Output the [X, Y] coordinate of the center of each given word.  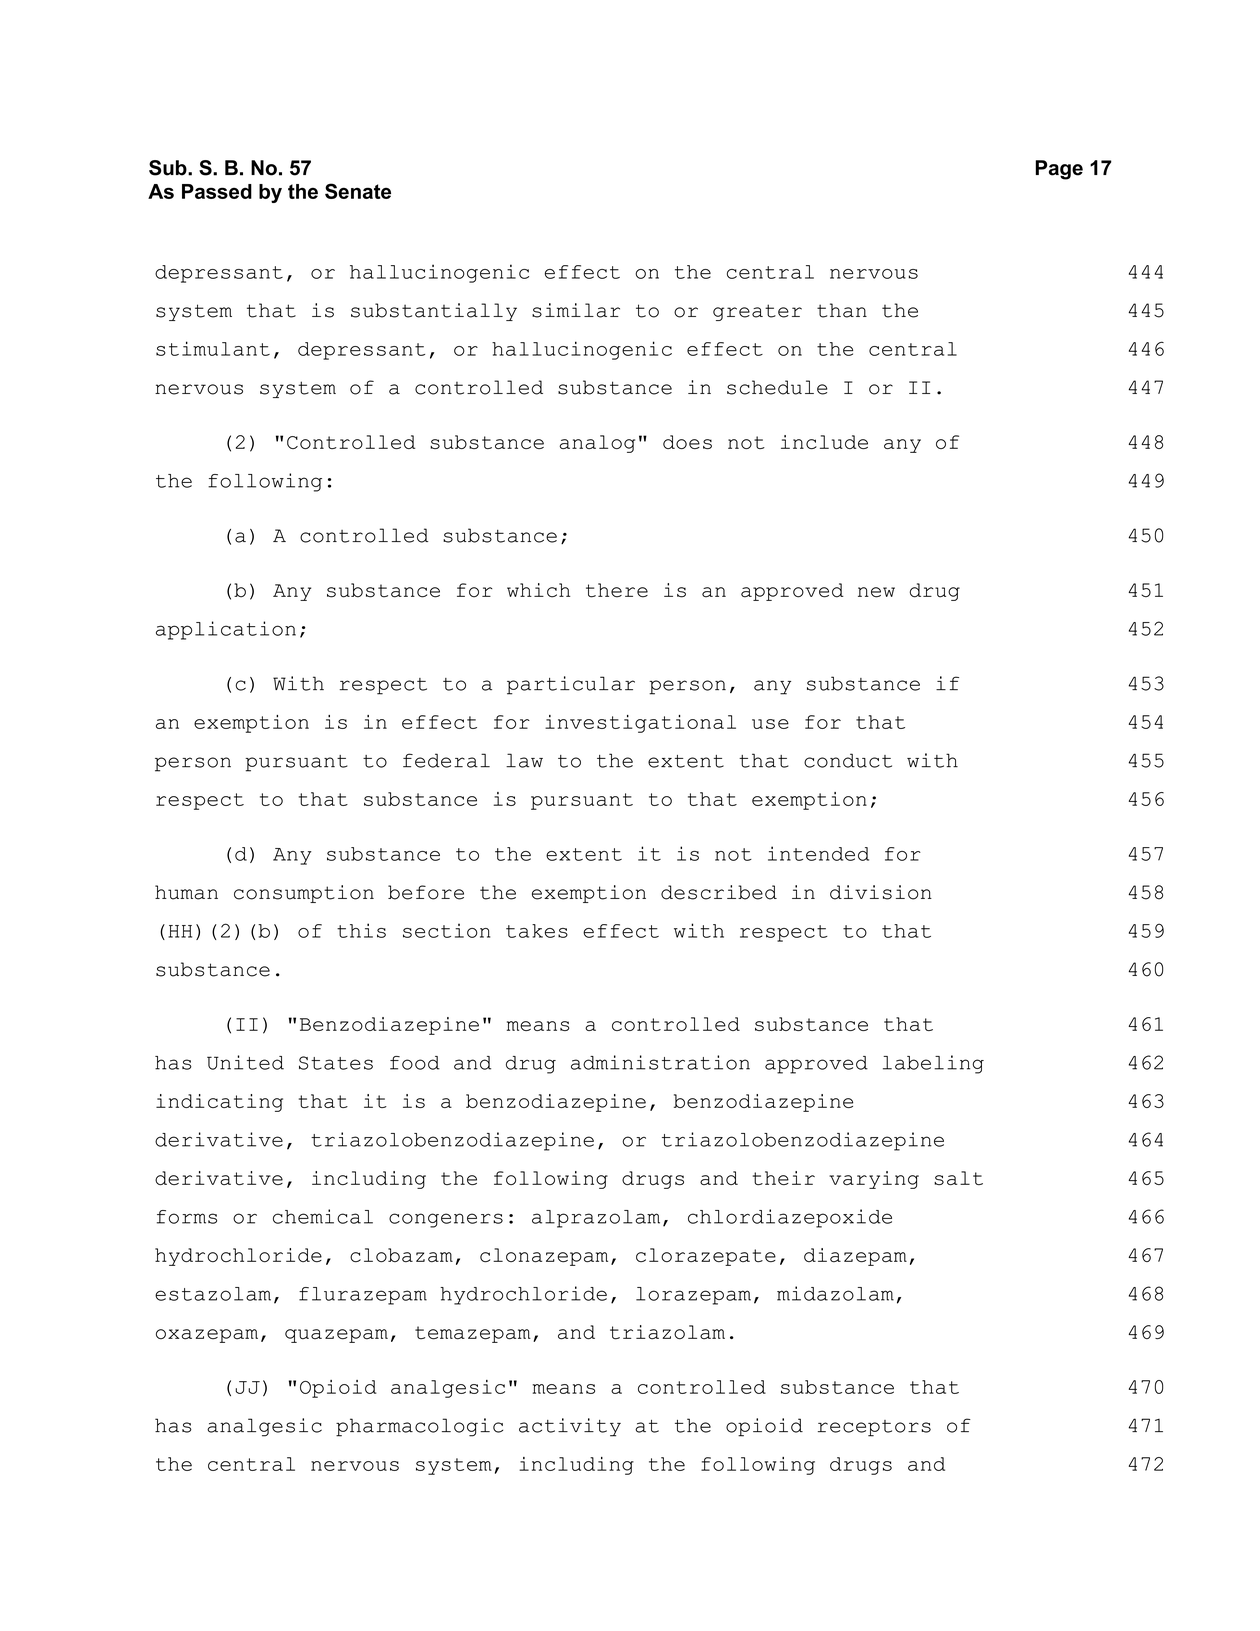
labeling [933, 1064]
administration [660, 1062]
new [876, 592]
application [226, 630]
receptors [874, 1428]
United [245, 1062]
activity [570, 1427]
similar [576, 310]
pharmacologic [419, 1427]
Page [1059, 170]
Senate [358, 191]
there [617, 590]
